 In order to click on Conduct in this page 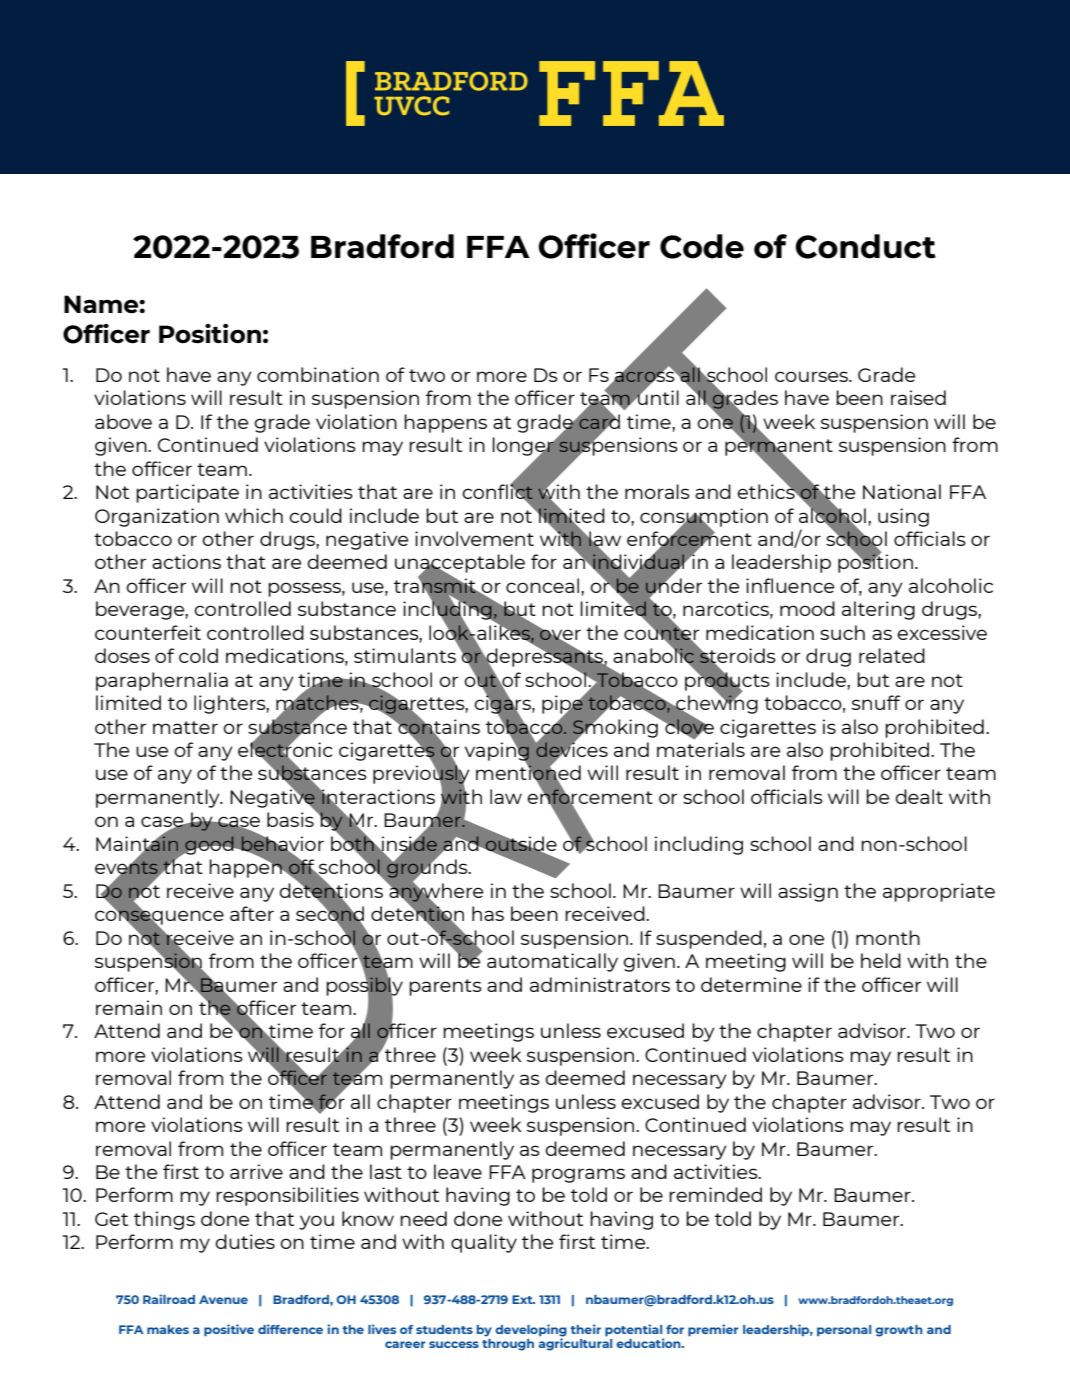, I will do `click(865, 246)`.
